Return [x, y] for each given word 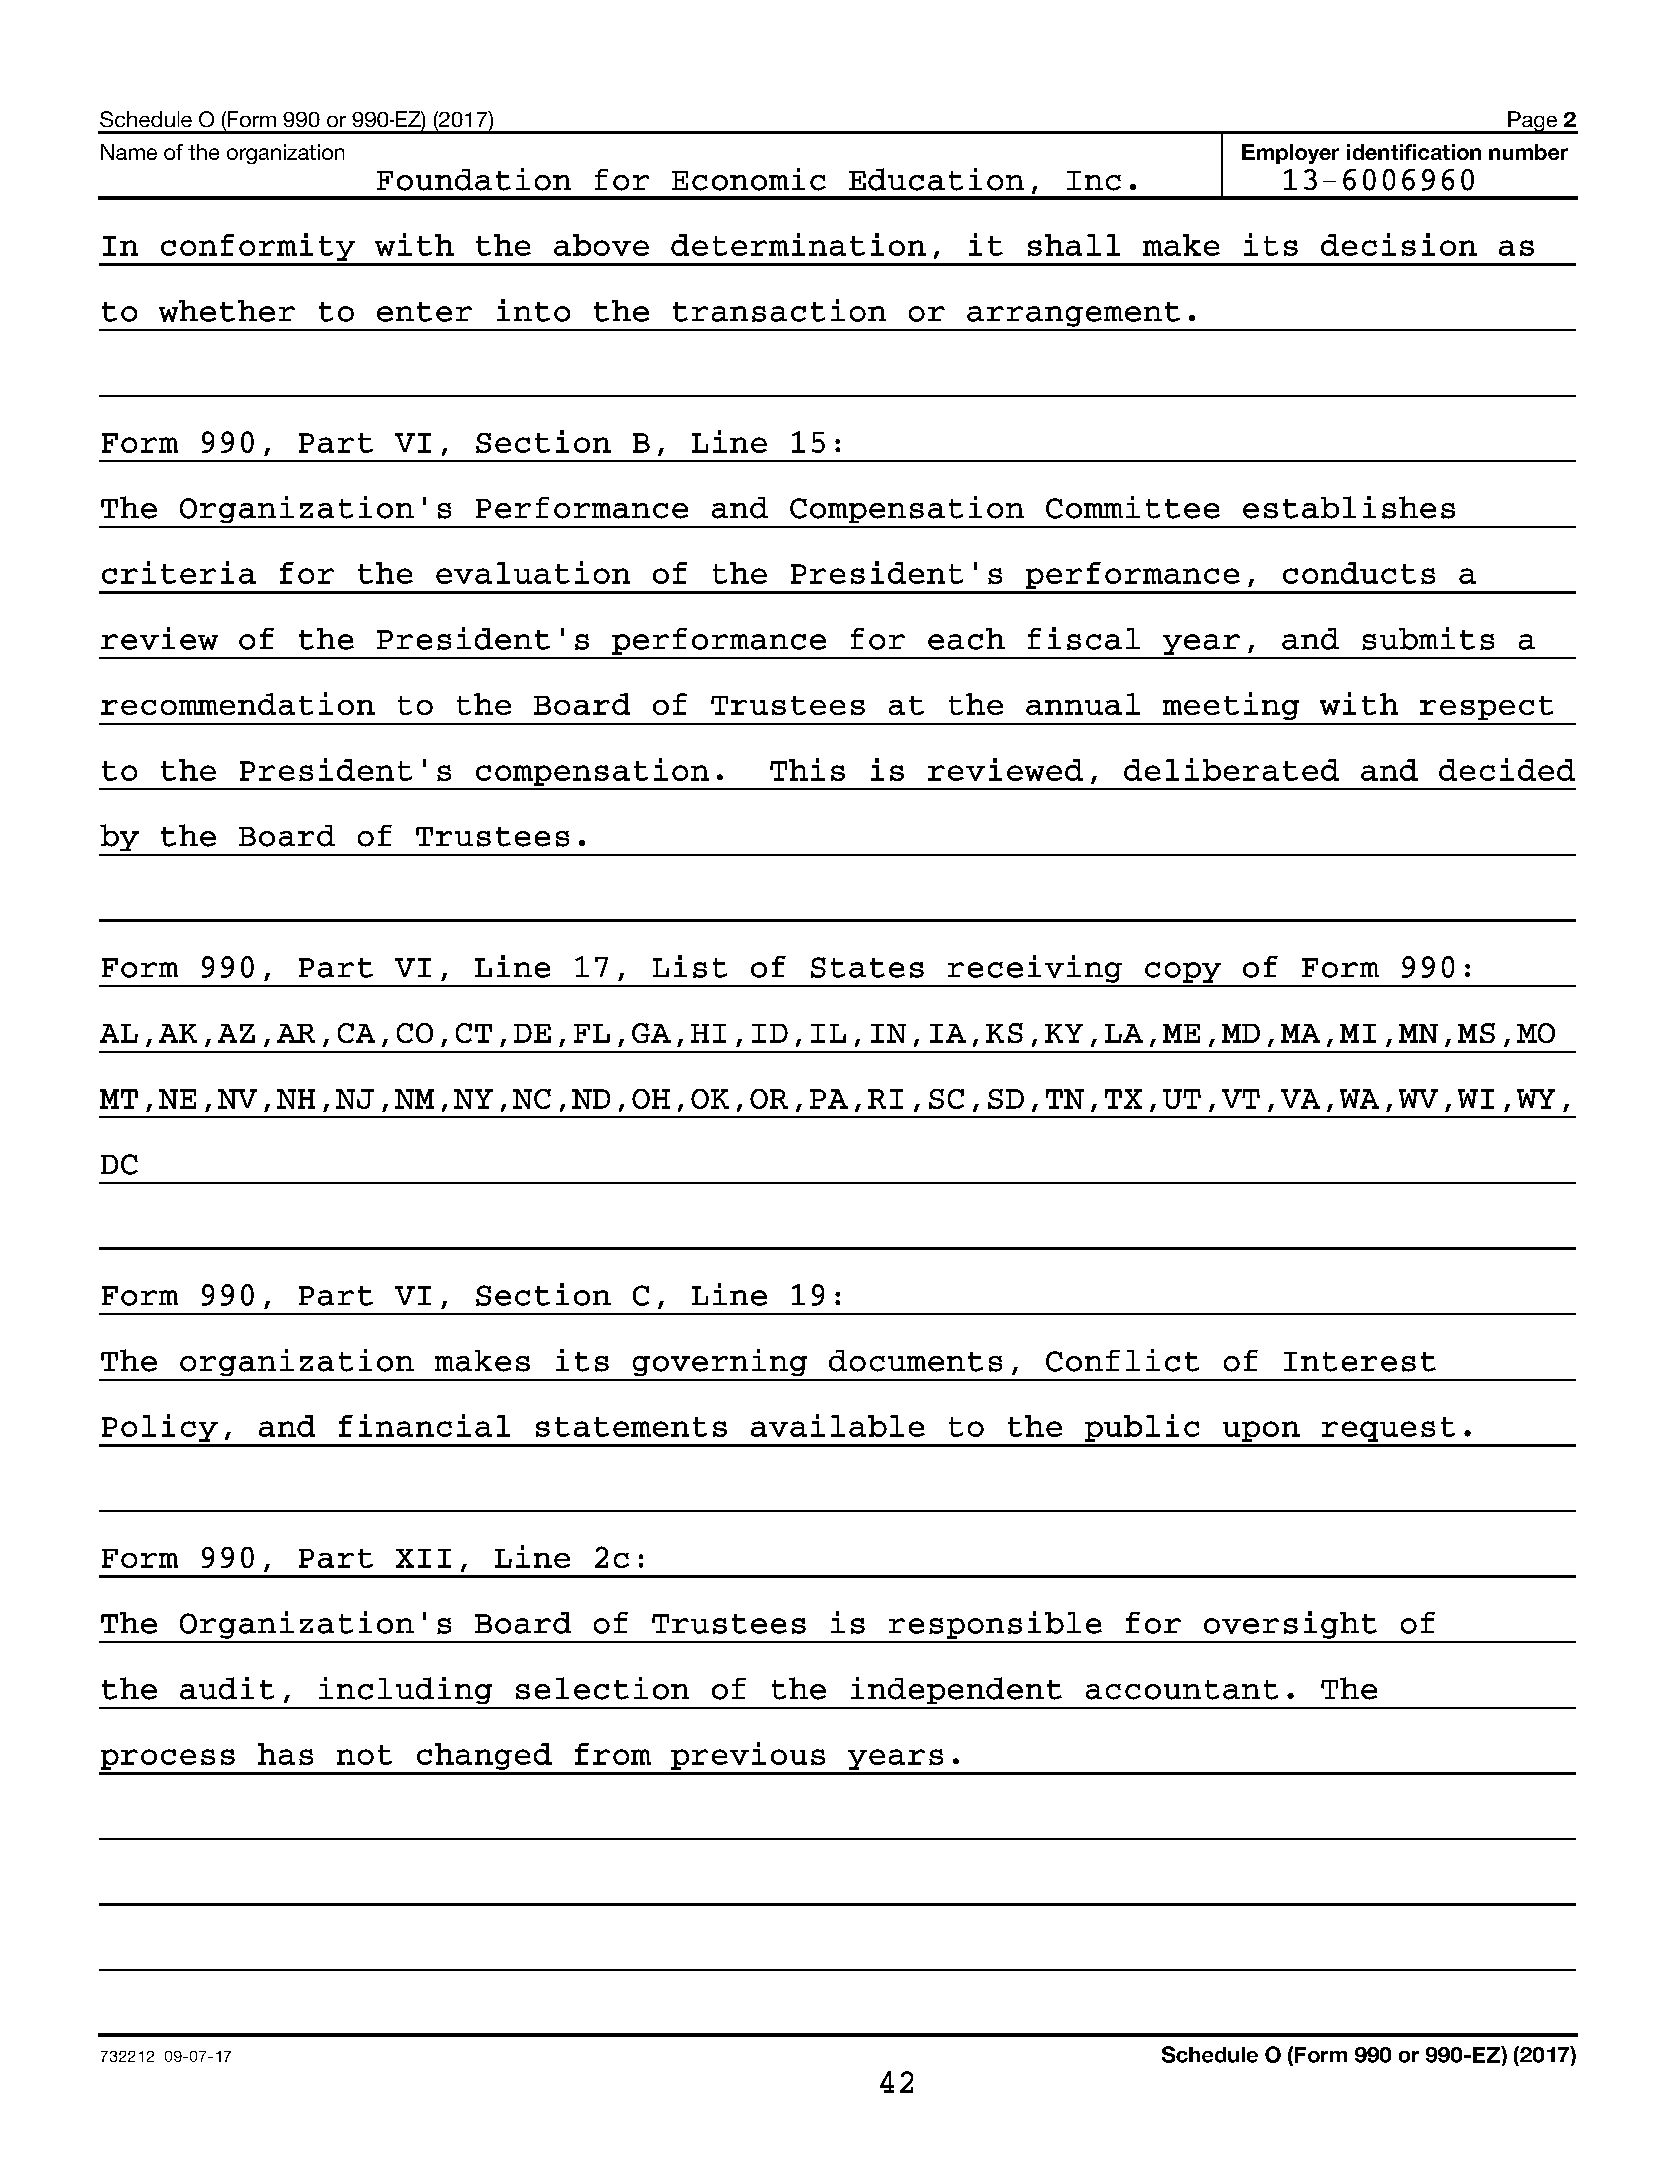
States [867, 967]
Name [129, 152]
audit [227, 1688]
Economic [749, 179]
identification [1414, 152]
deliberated [1231, 769]
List [690, 966]
